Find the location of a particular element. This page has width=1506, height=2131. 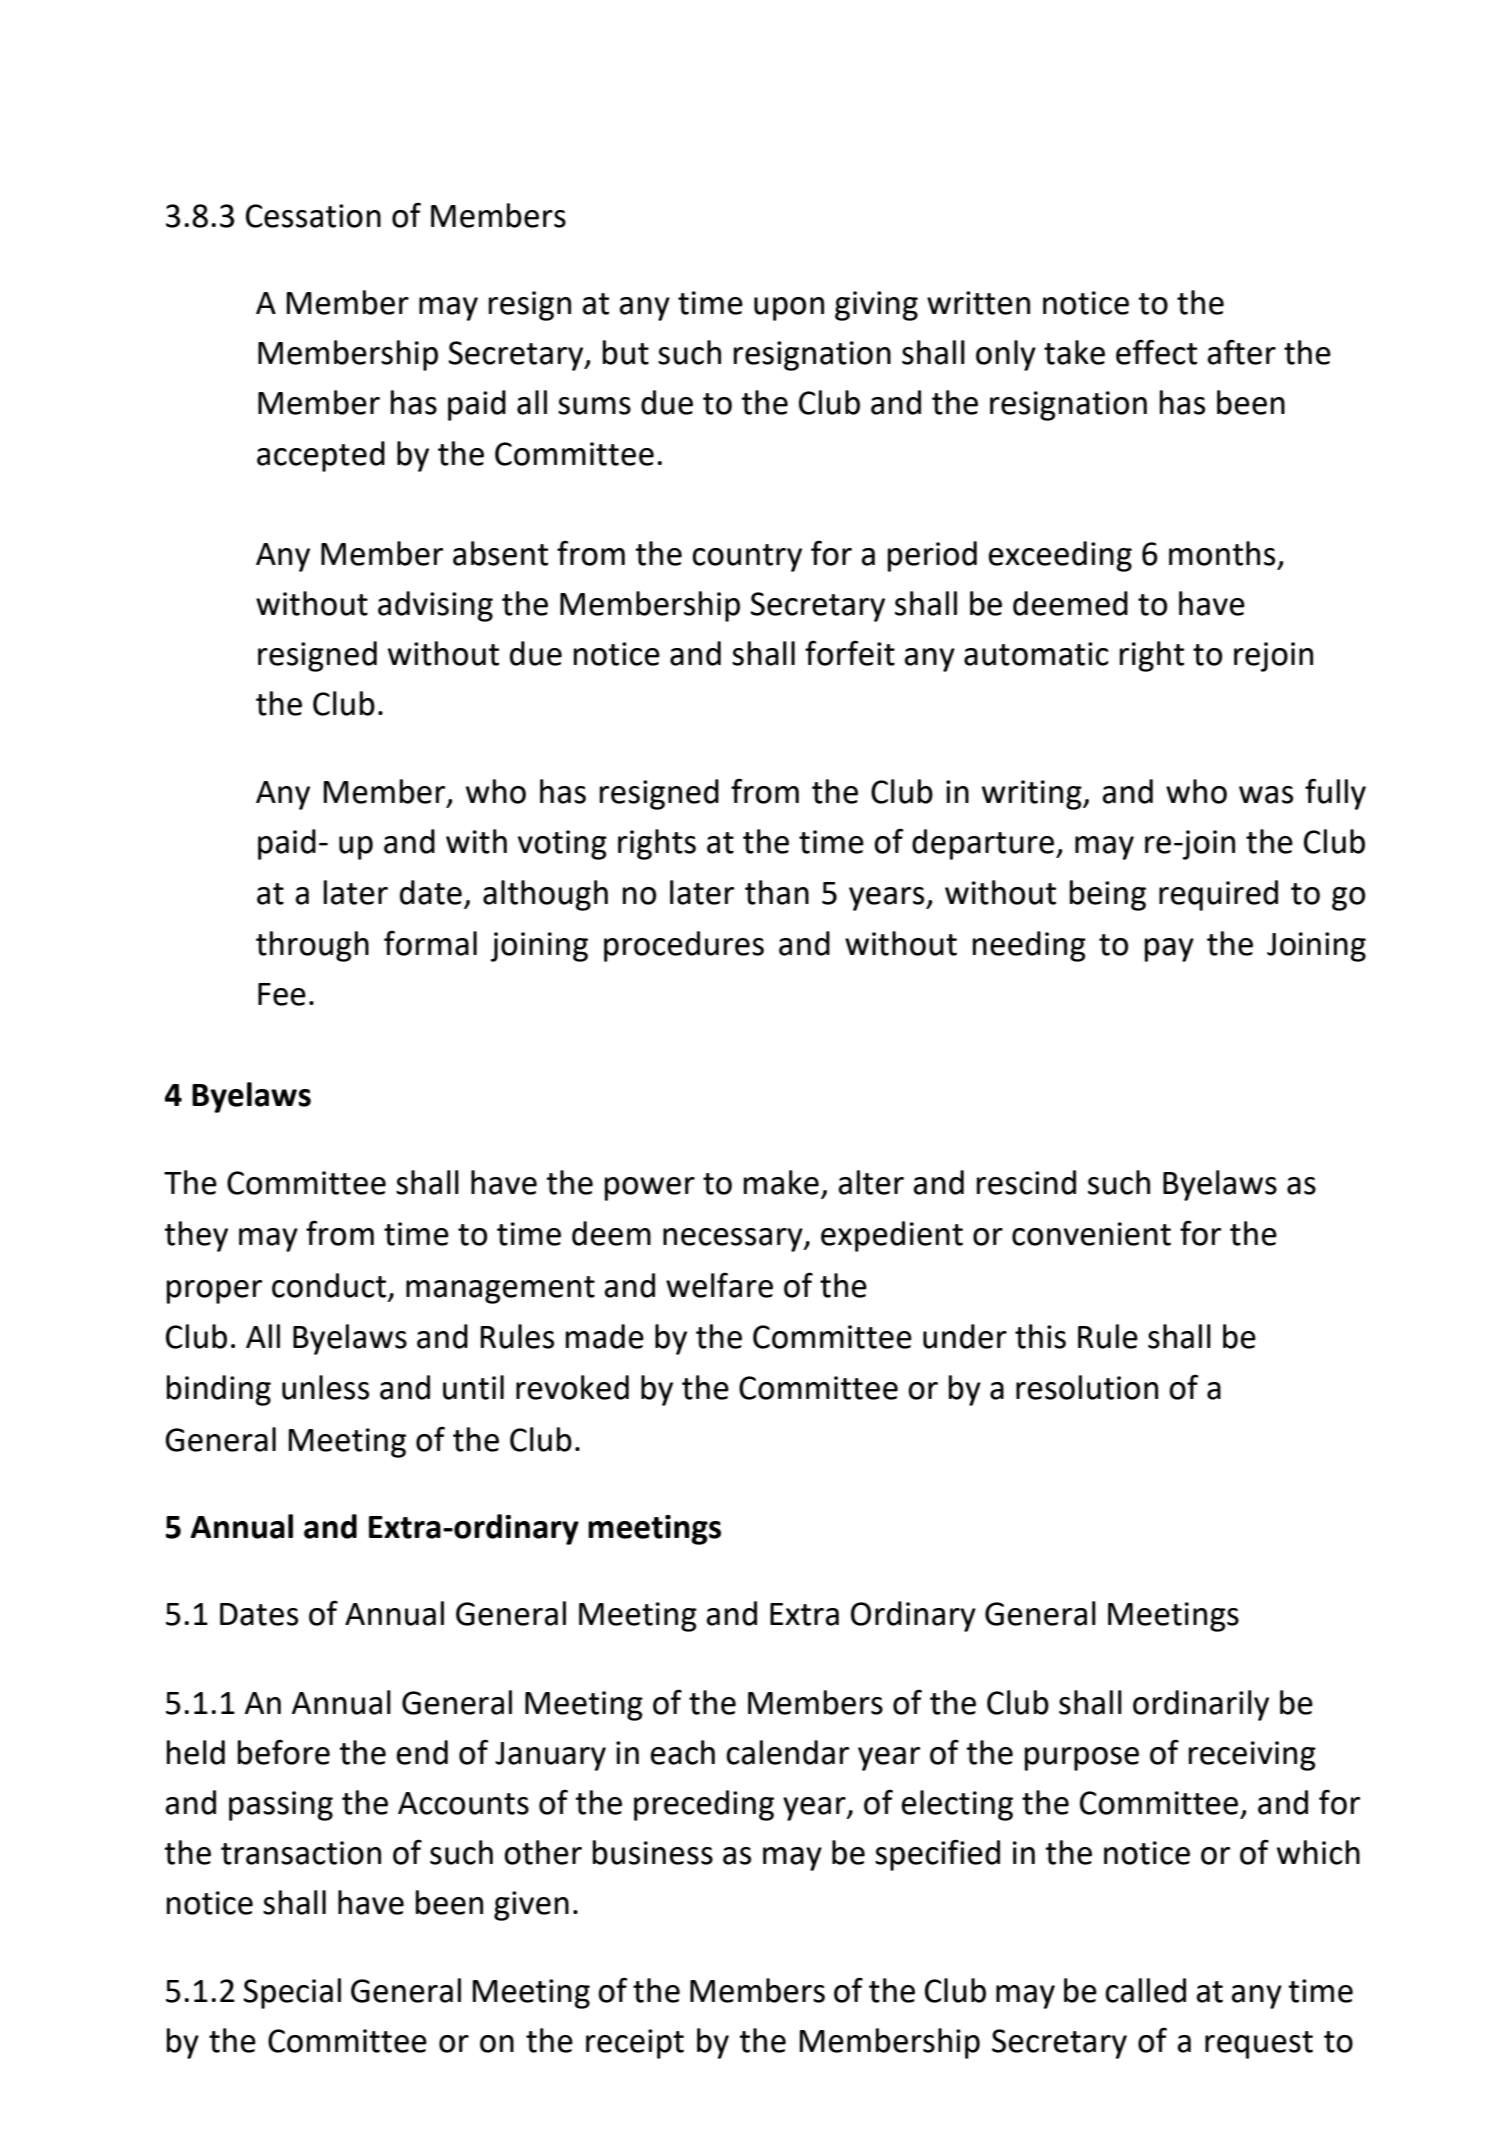

upon is located at coordinates (789, 309).
